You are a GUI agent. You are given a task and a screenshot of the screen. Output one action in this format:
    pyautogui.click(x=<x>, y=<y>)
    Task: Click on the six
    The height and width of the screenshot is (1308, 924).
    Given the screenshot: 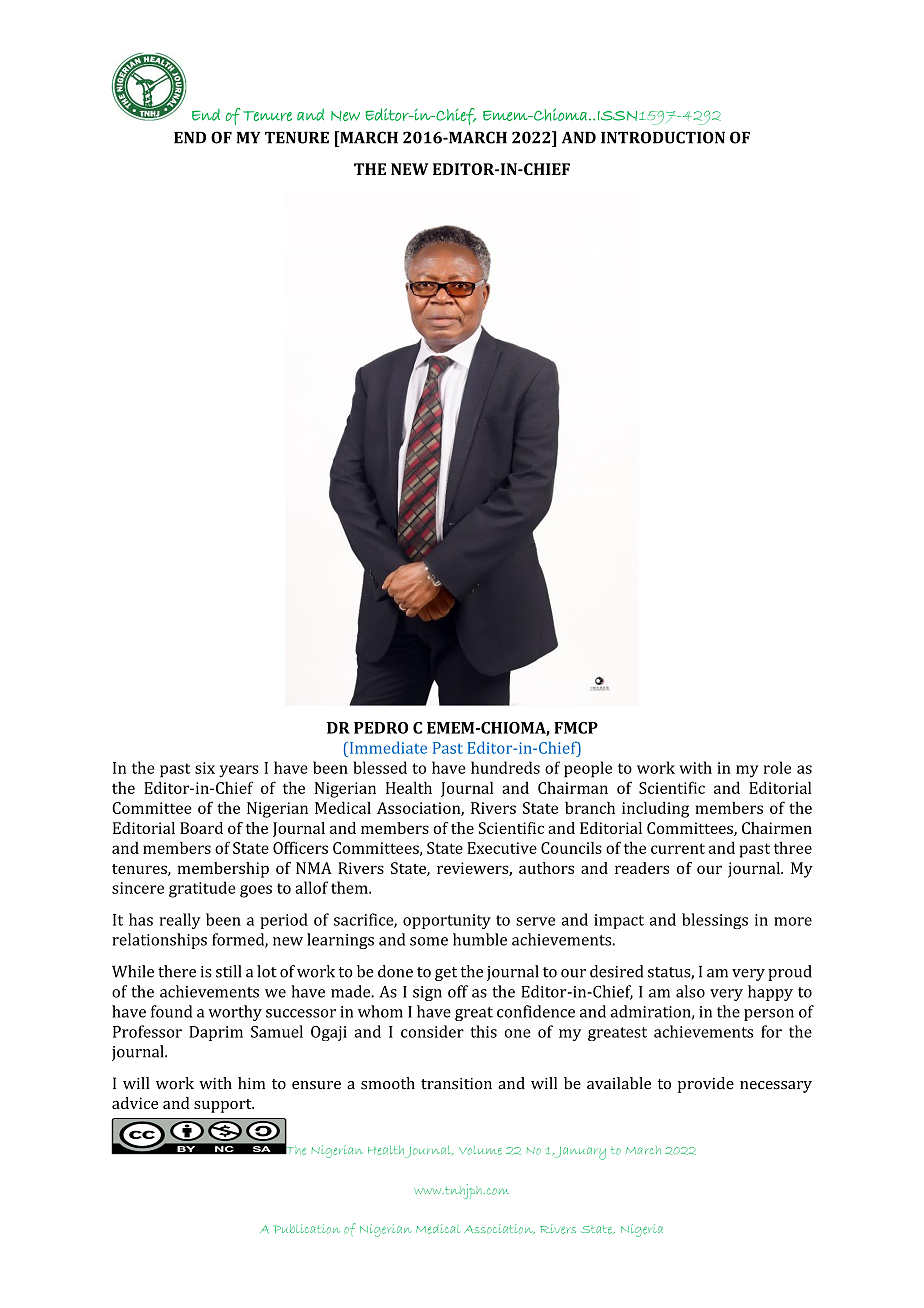 What is the action you would take?
    pyautogui.click(x=205, y=768)
